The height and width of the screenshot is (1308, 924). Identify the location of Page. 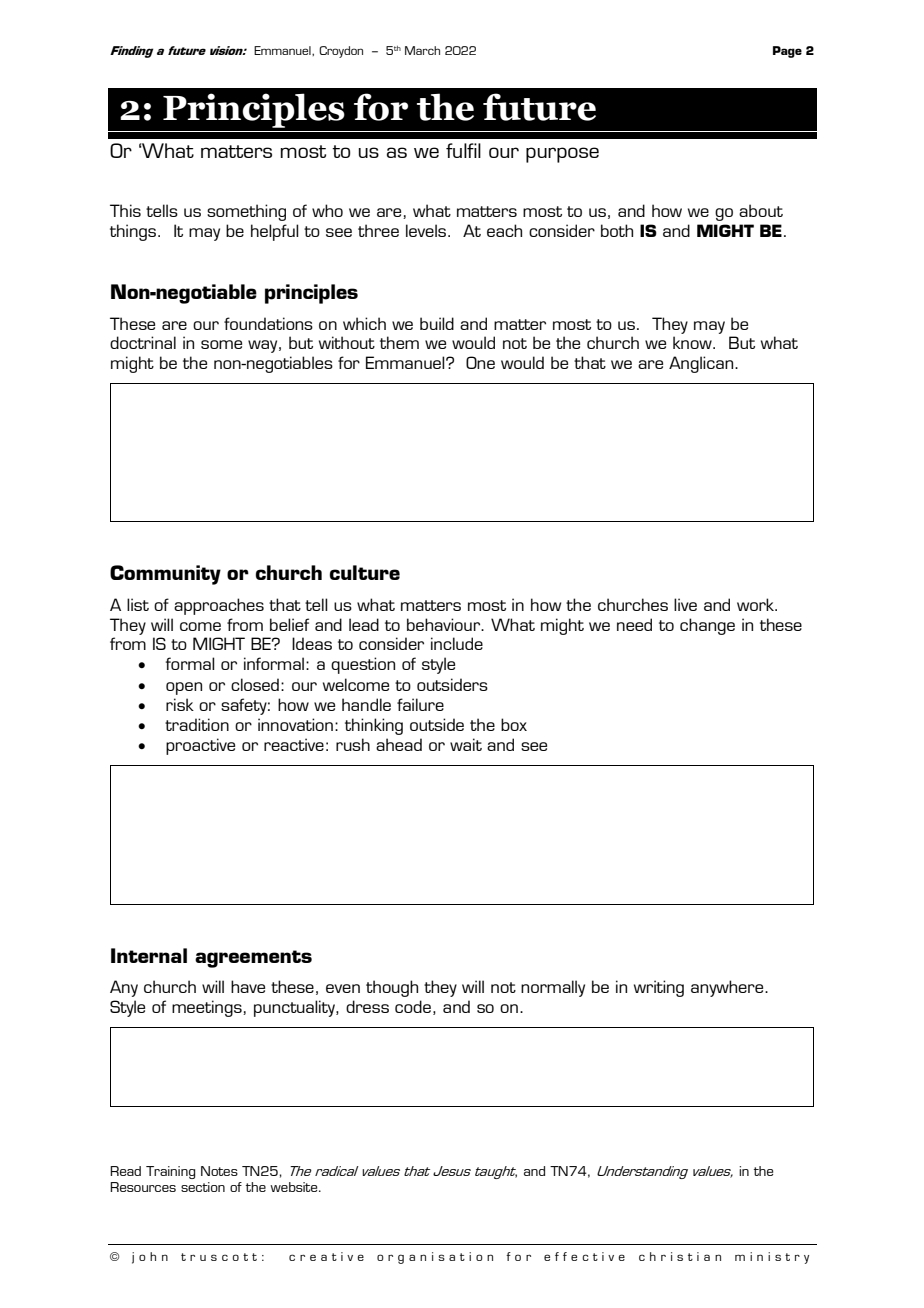
(787, 52).
